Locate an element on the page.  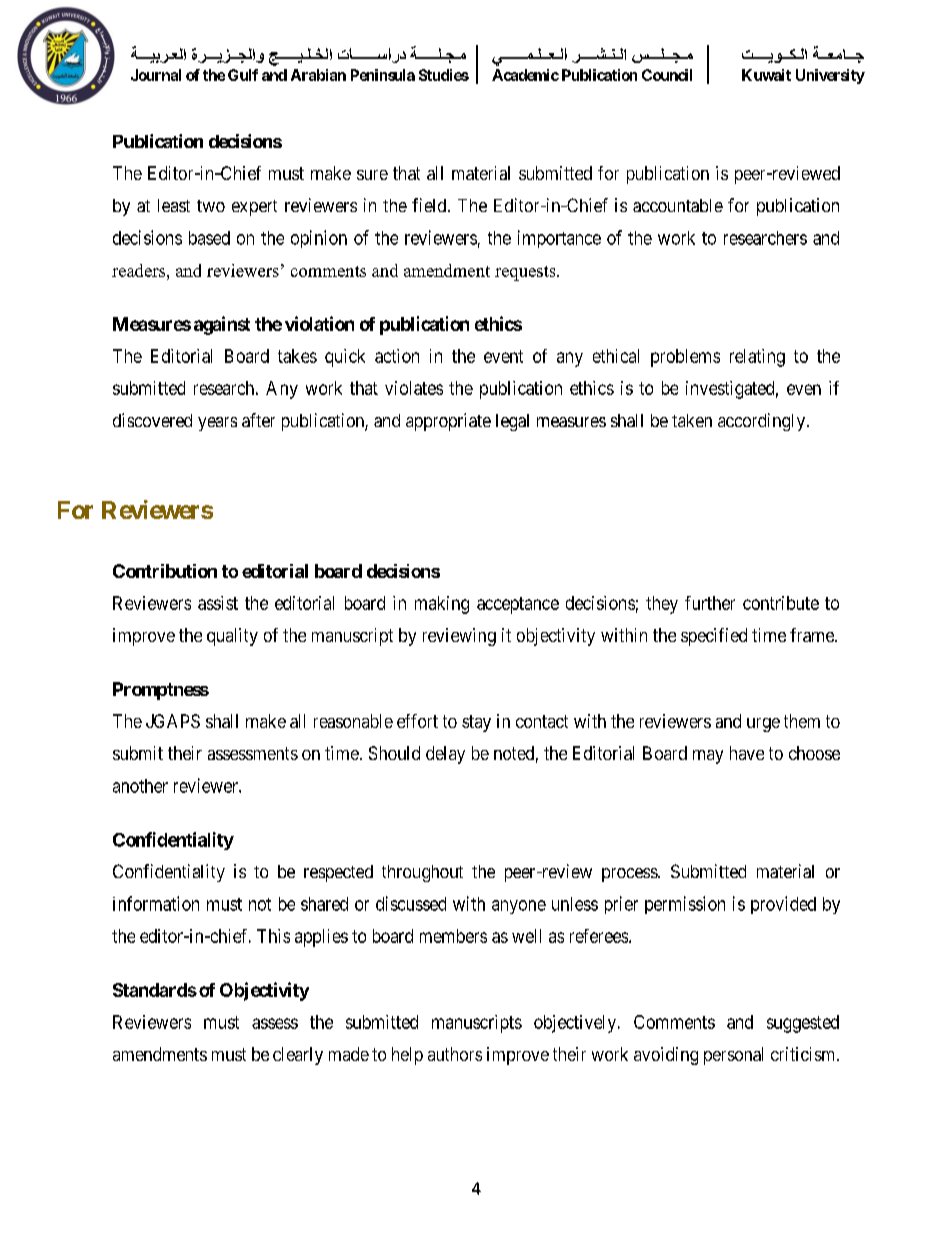
assist is located at coordinates (218, 603).
